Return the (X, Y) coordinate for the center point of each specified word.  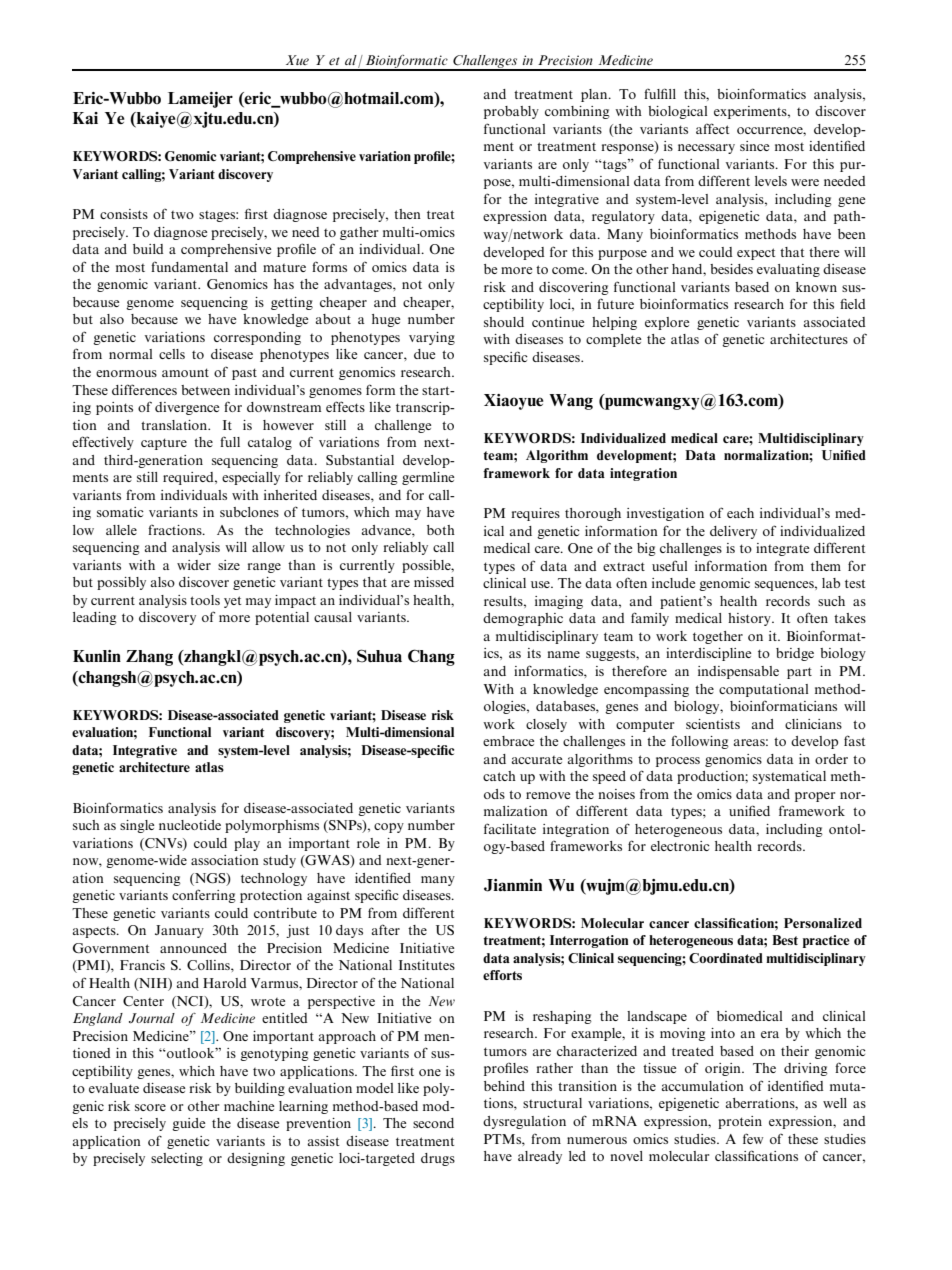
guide (189, 1124)
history (750, 619)
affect (712, 128)
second (433, 1123)
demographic (523, 619)
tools (205, 600)
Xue (297, 60)
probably (511, 112)
